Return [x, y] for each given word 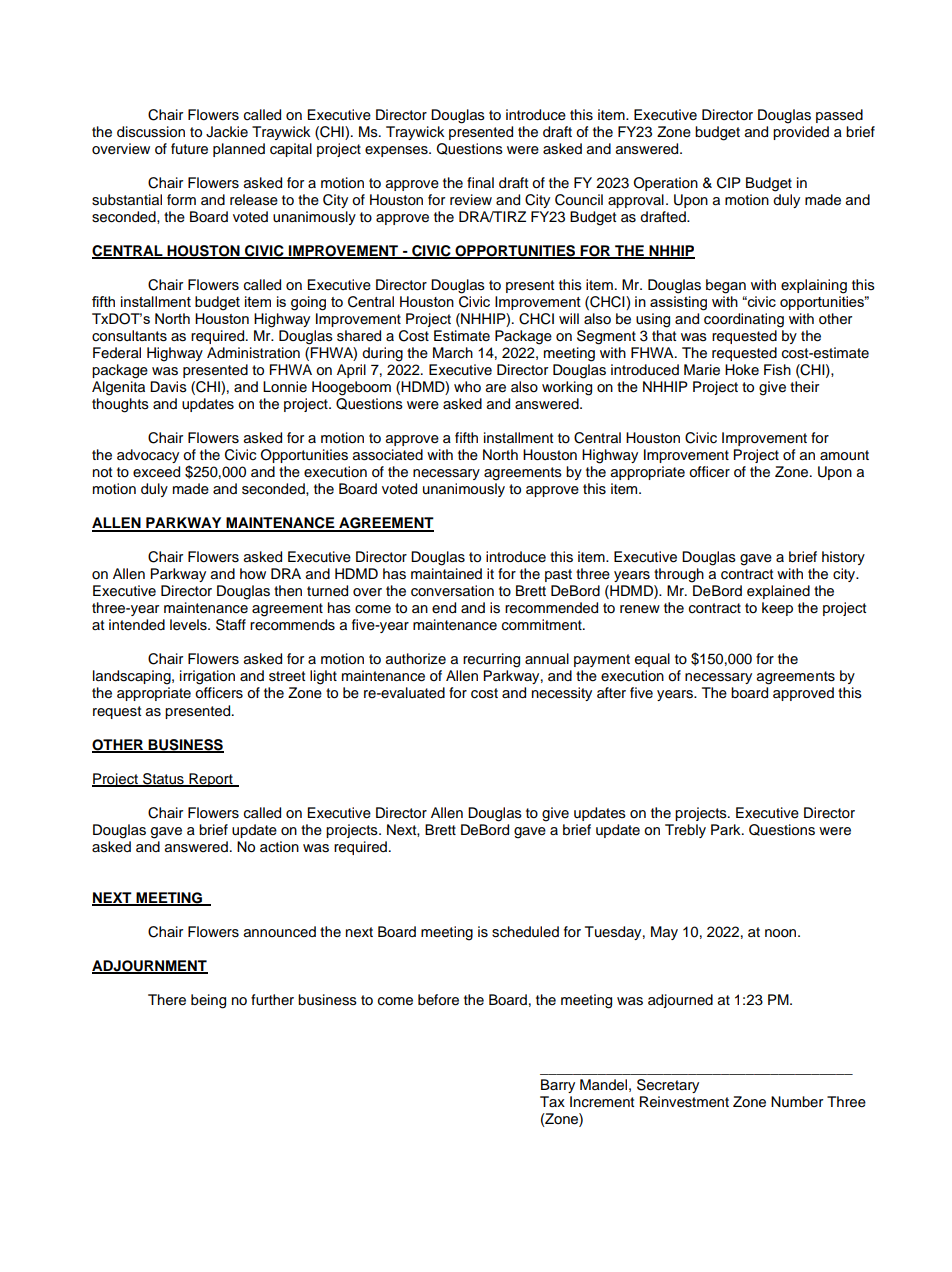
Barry [558, 1086]
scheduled [525, 932]
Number [797, 1101]
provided [801, 133]
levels [189, 625]
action [279, 847]
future [189, 149]
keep [777, 609]
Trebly [685, 831]
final [480, 182]
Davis [168, 387]
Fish [777, 370]
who [467, 386]
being [208, 1001]
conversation [452, 591]
